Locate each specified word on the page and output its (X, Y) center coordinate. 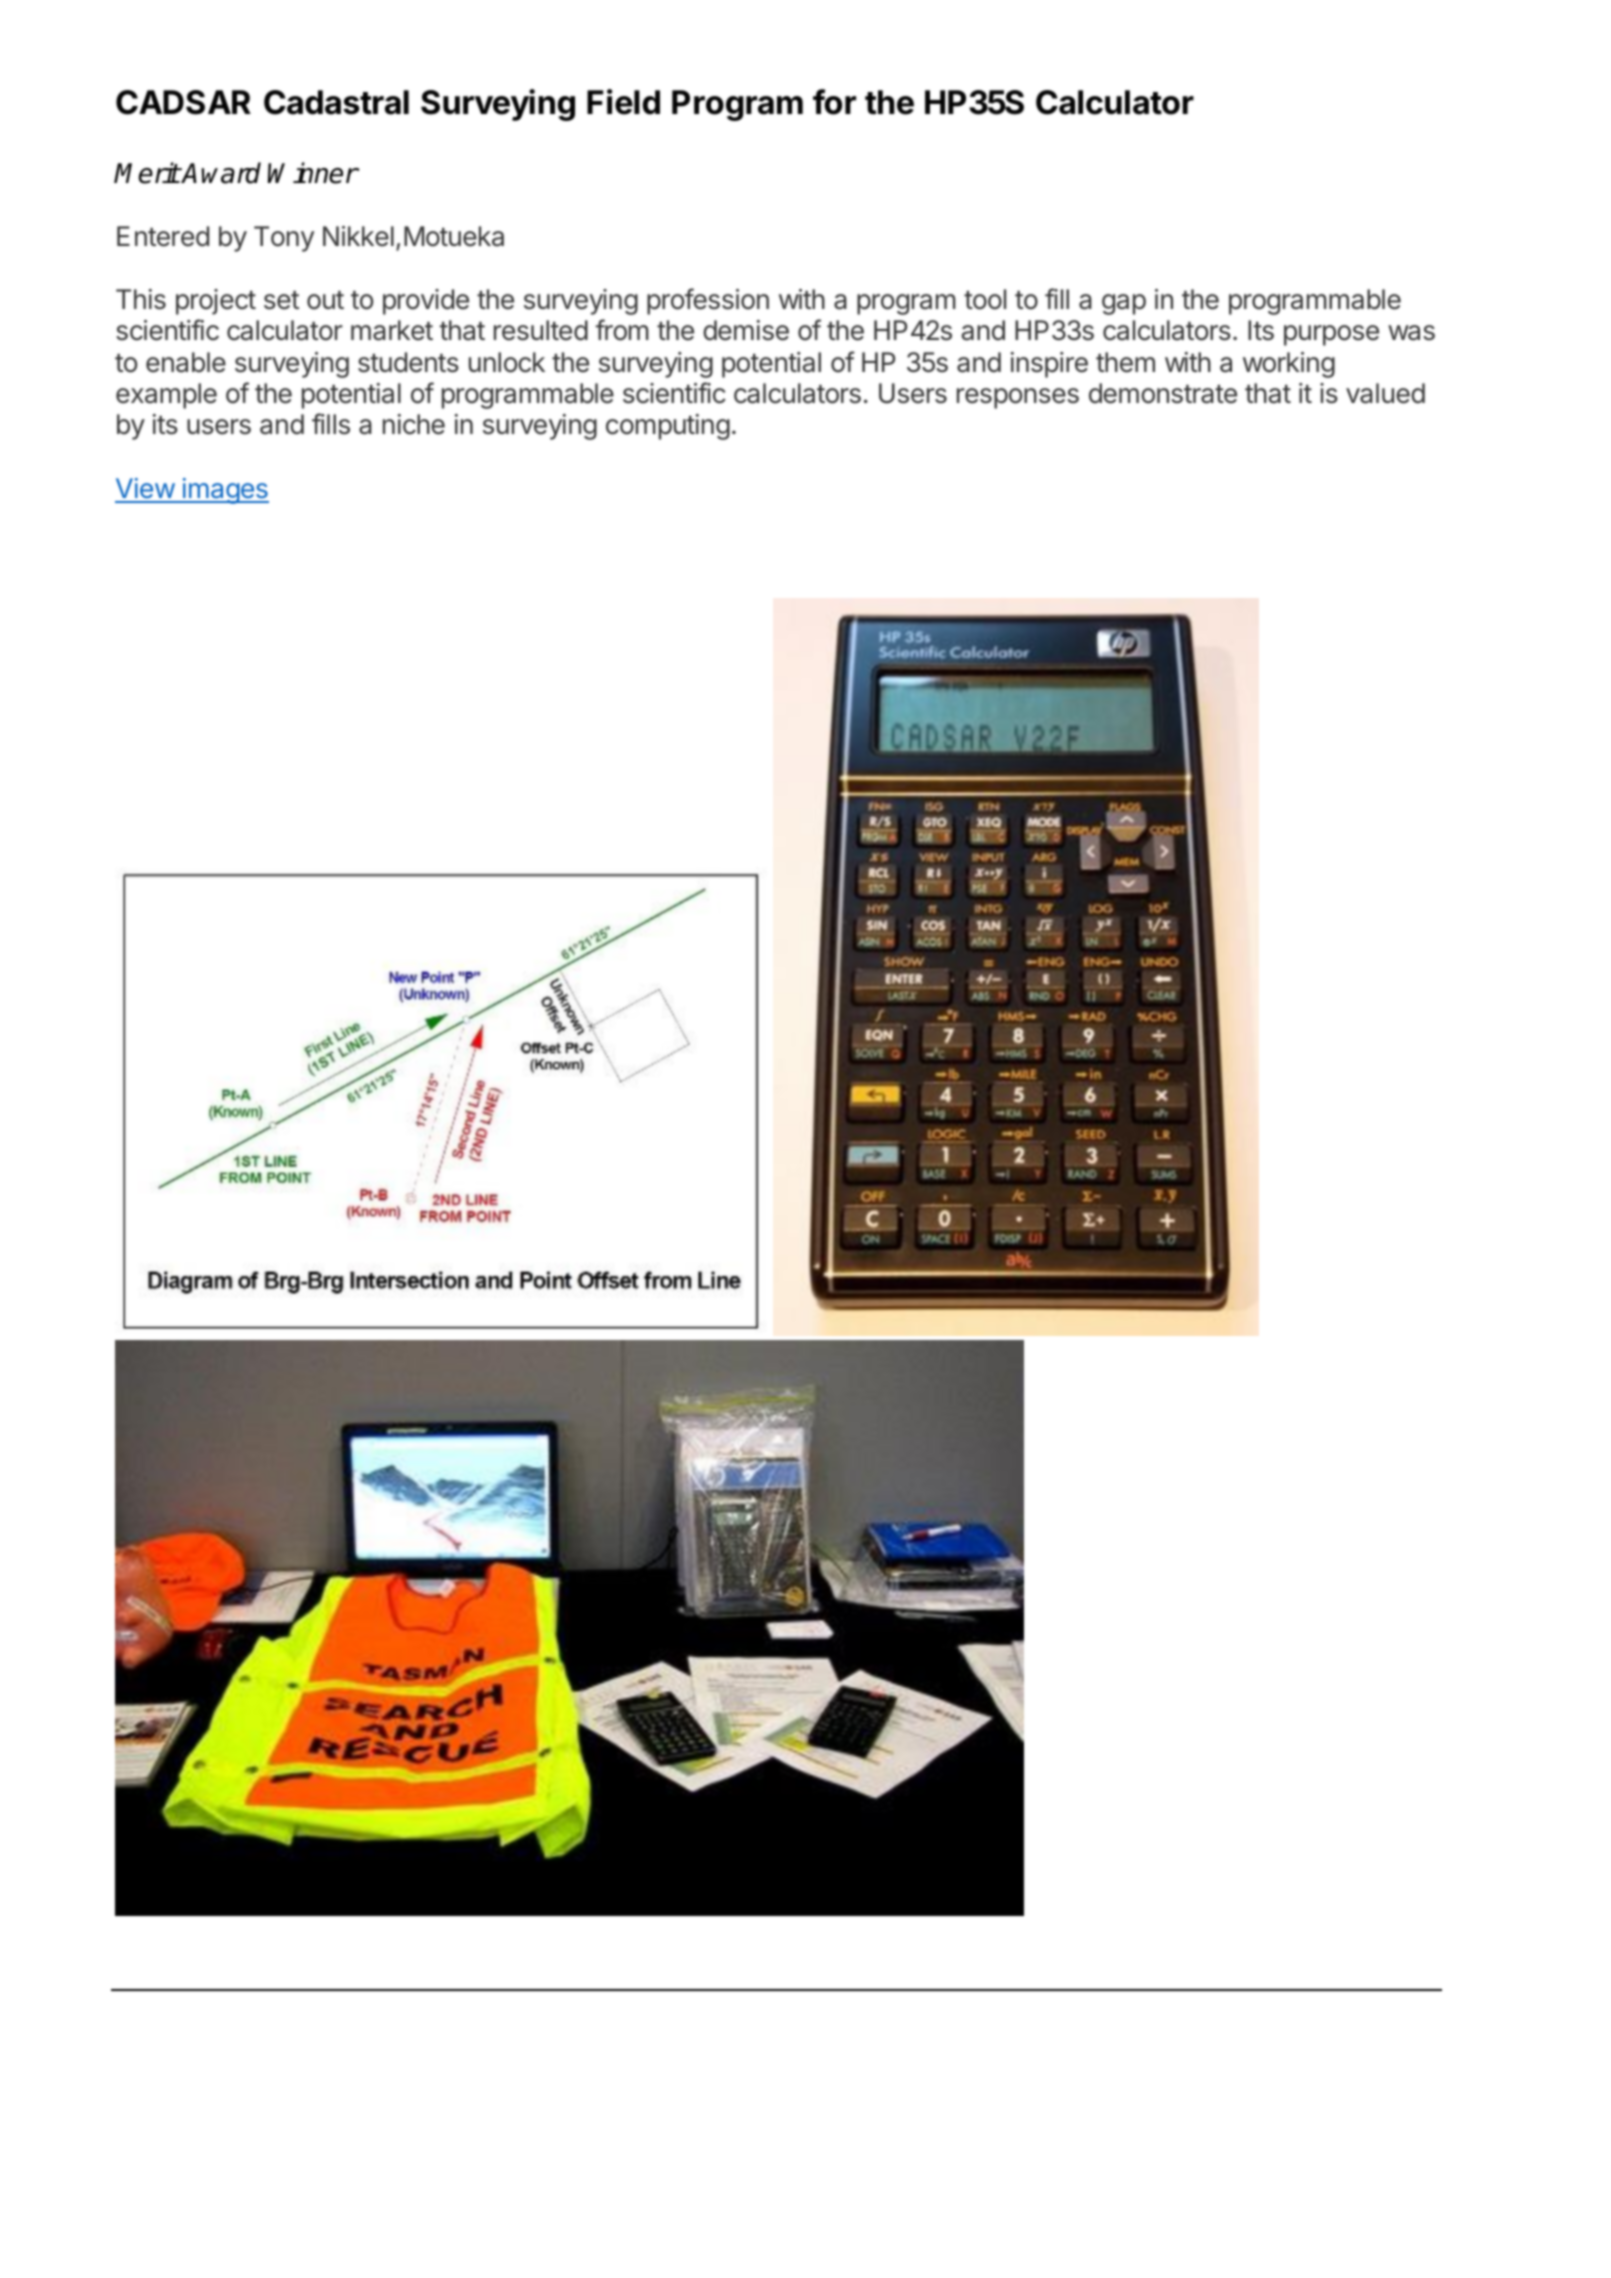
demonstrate (1163, 393)
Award (221, 173)
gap (1124, 304)
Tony (284, 239)
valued (1385, 393)
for (834, 102)
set (281, 300)
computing (668, 427)
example (166, 396)
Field (623, 102)
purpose (1331, 335)
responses (1018, 398)
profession (708, 301)
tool (985, 299)
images (225, 491)
